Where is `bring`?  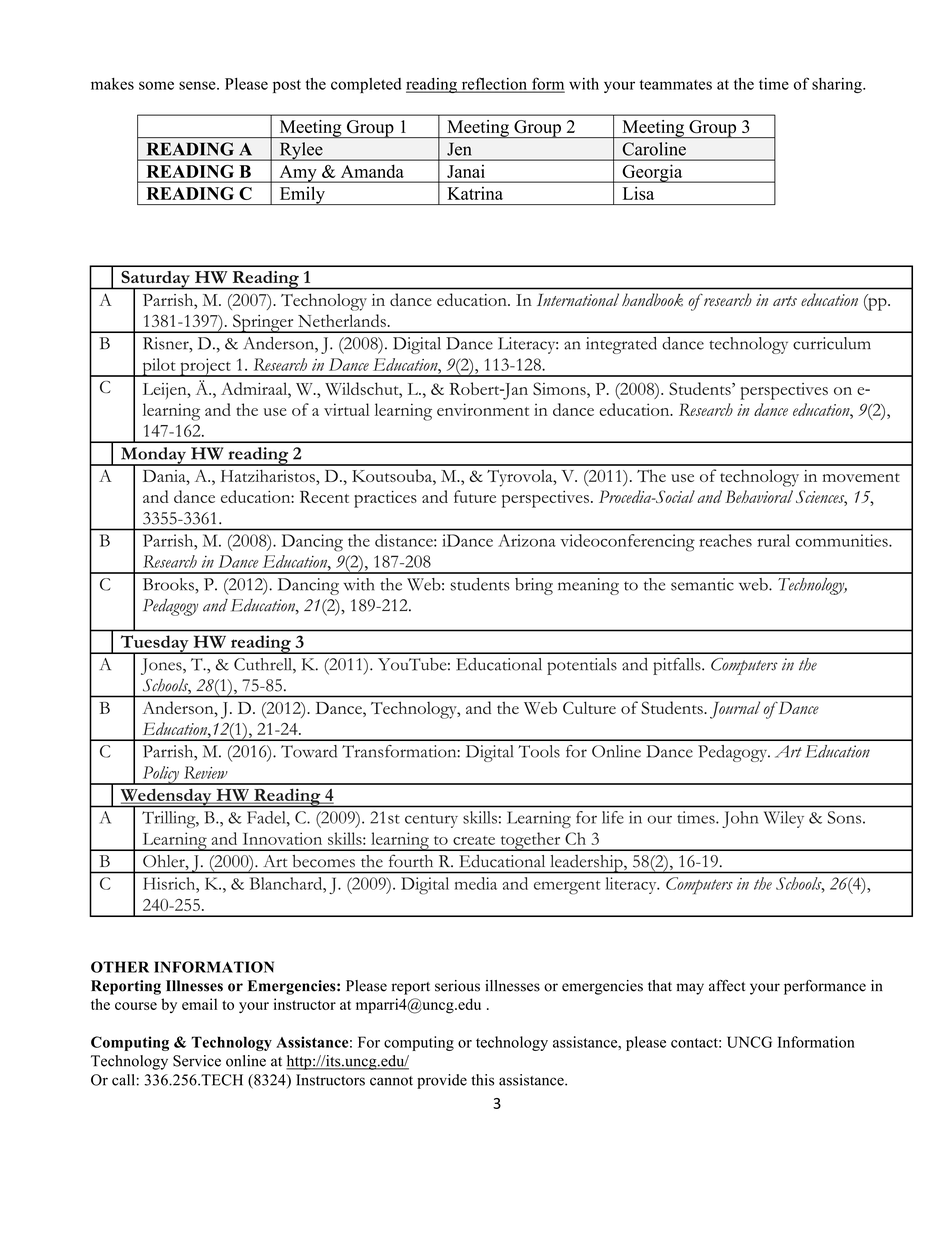
bring is located at coordinates (534, 586).
